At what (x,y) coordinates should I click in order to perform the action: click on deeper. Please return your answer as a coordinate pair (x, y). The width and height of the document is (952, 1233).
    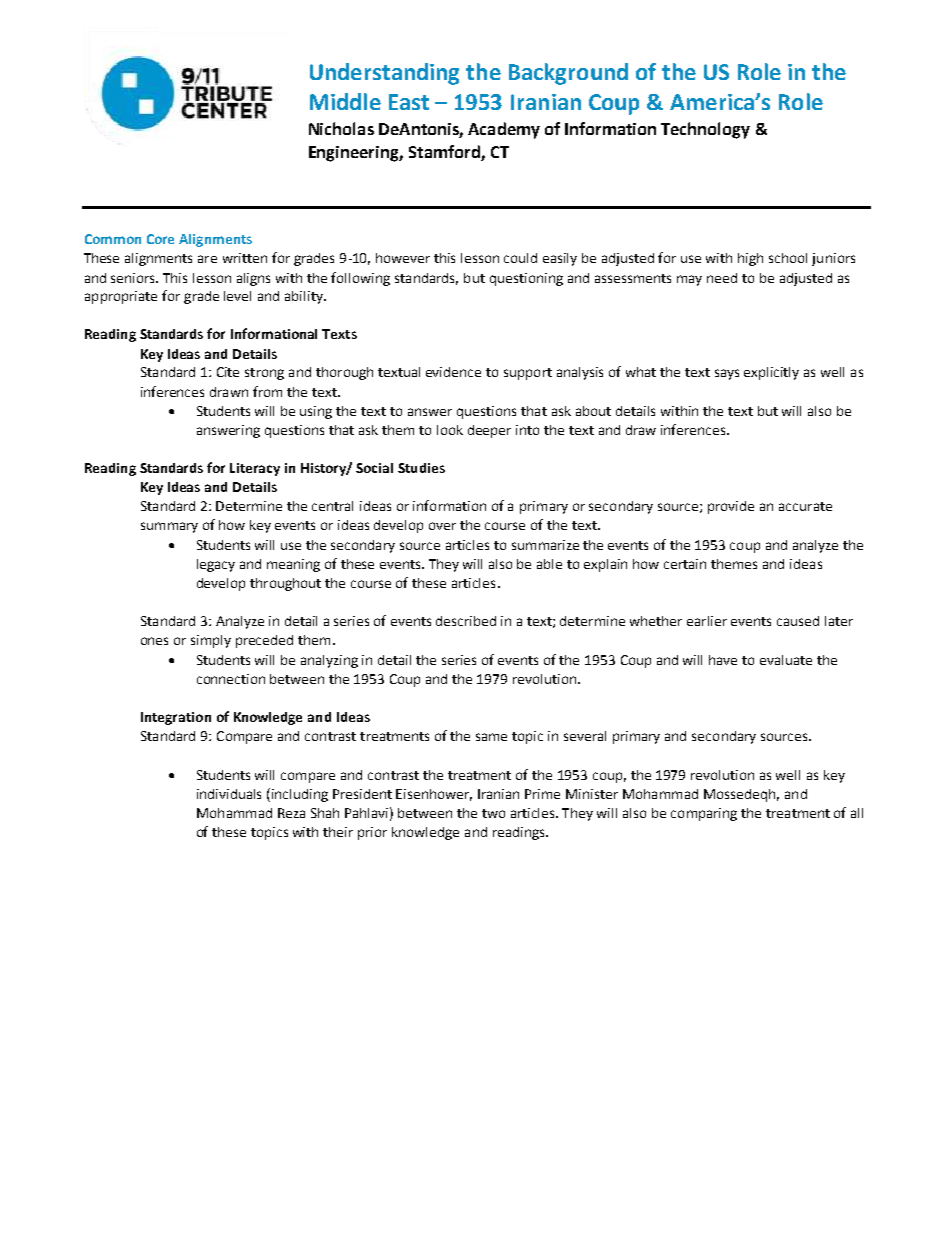
    Looking at the image, I should click on (489, 431).
